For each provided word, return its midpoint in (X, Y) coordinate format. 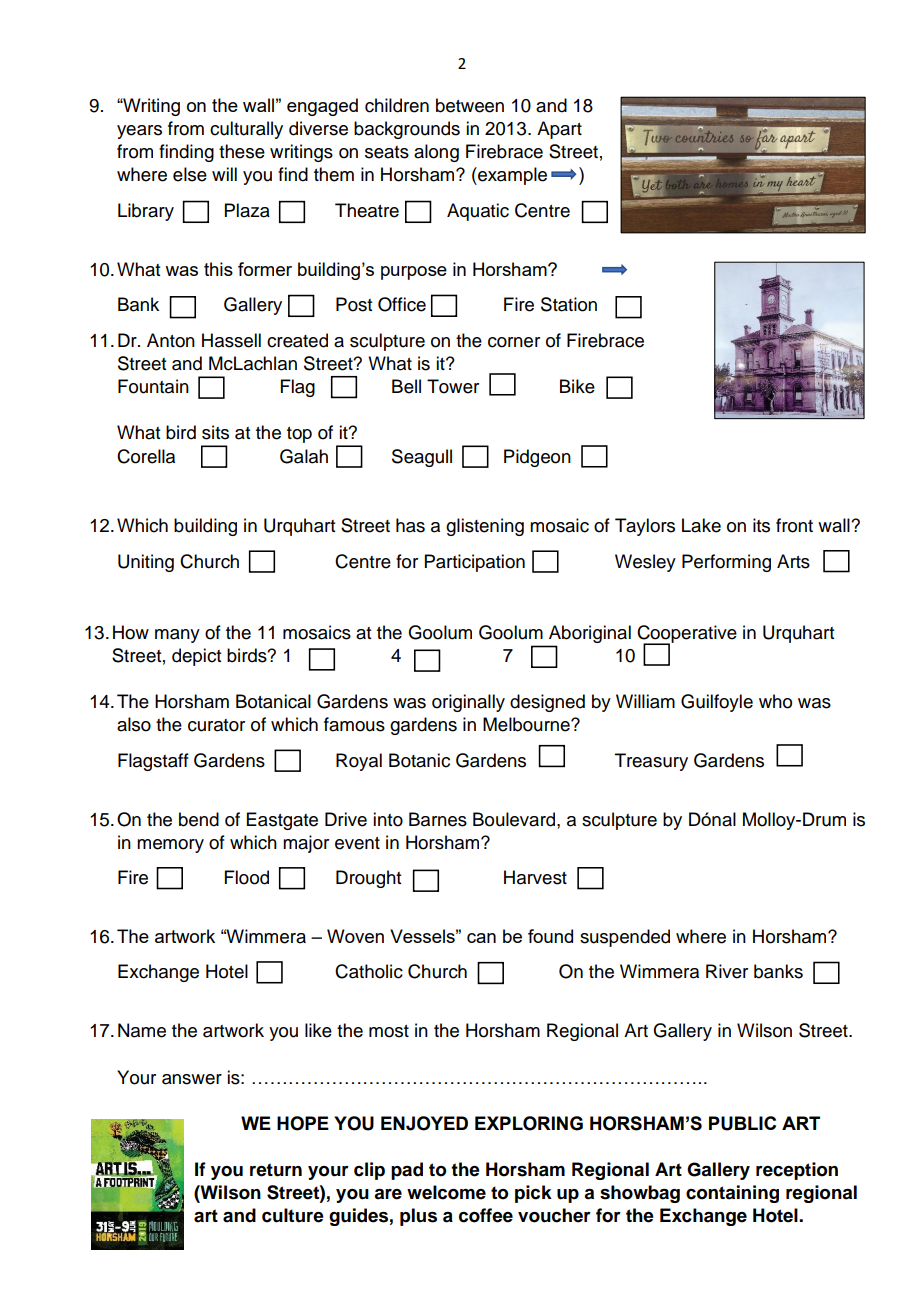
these (242, 151)
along (436, 153)
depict (196, 657)
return (276, 1170)
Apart (559, 130)
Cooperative (687, 635)
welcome (446, 1192)
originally (468, 703)
